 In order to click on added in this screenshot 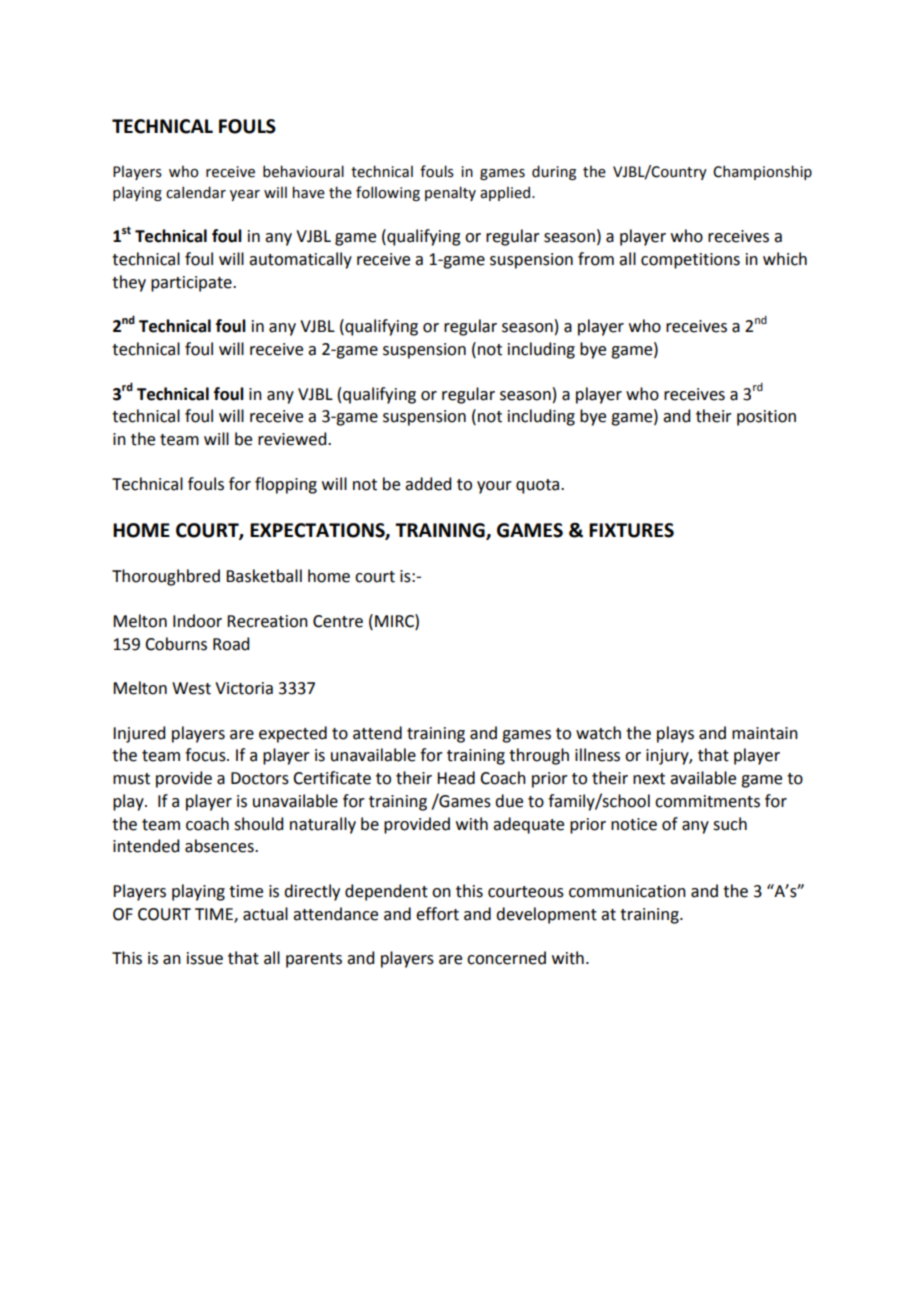, I will do `click(428, 484)`.
